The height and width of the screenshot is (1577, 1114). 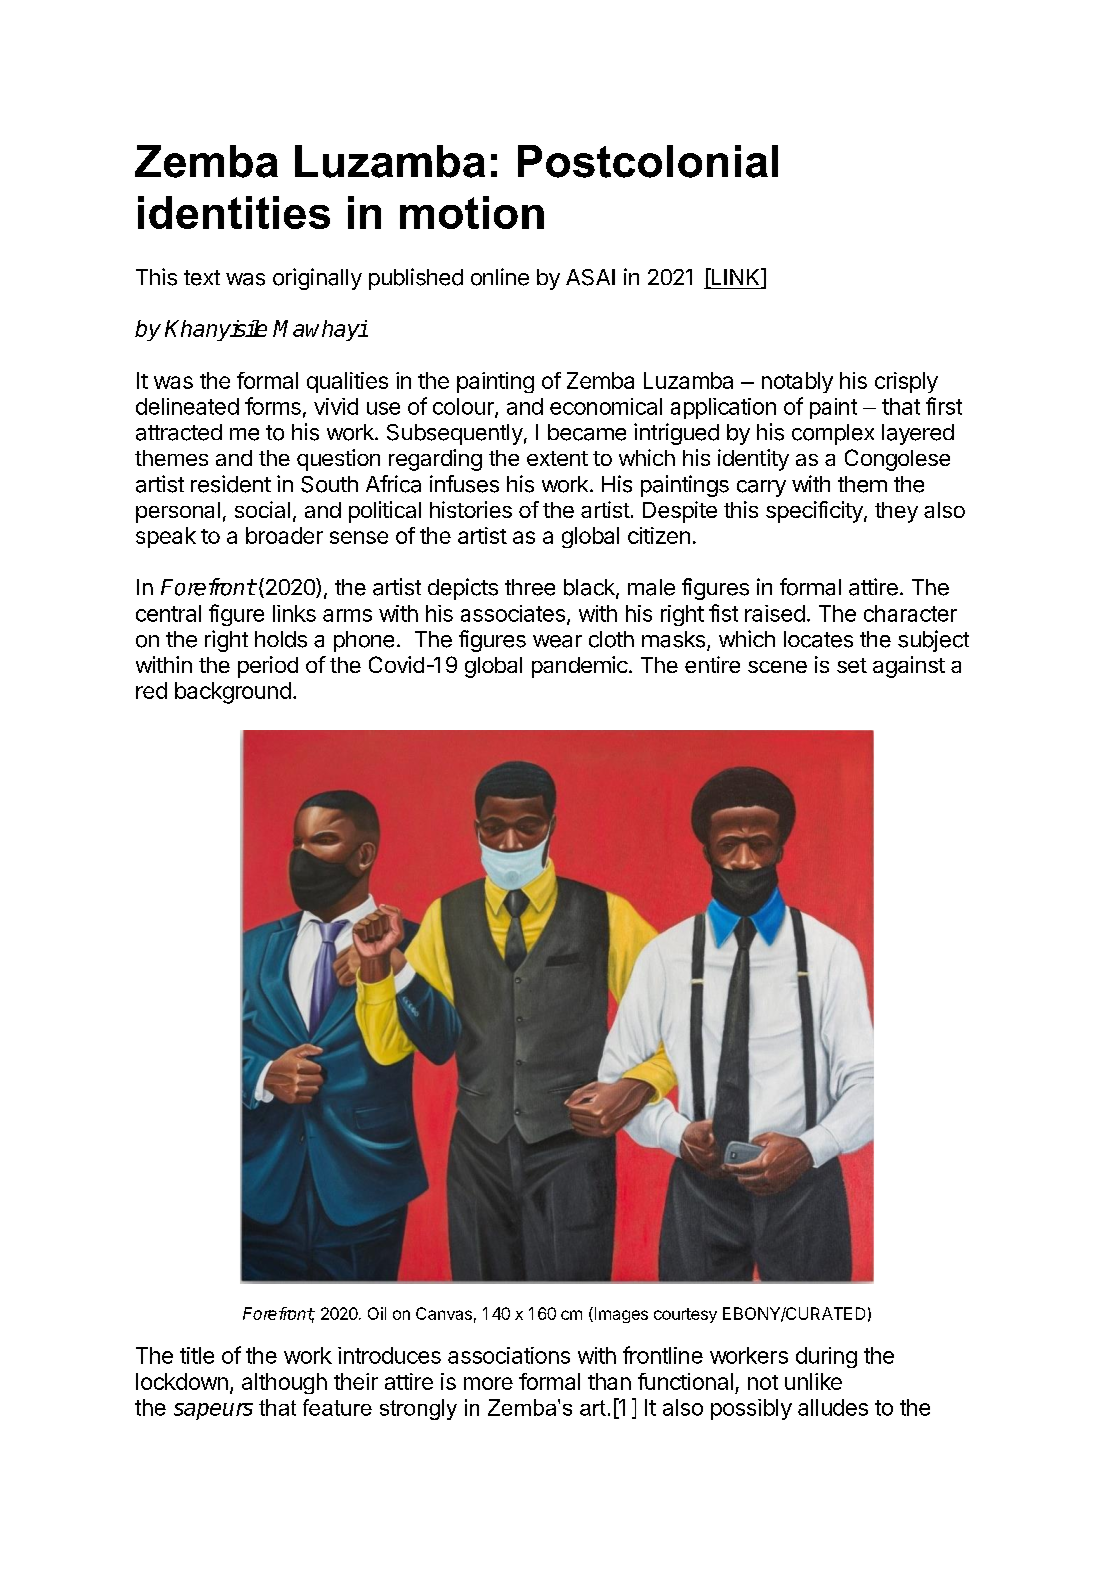 I want to click on background, so click(x=233, y=693).
